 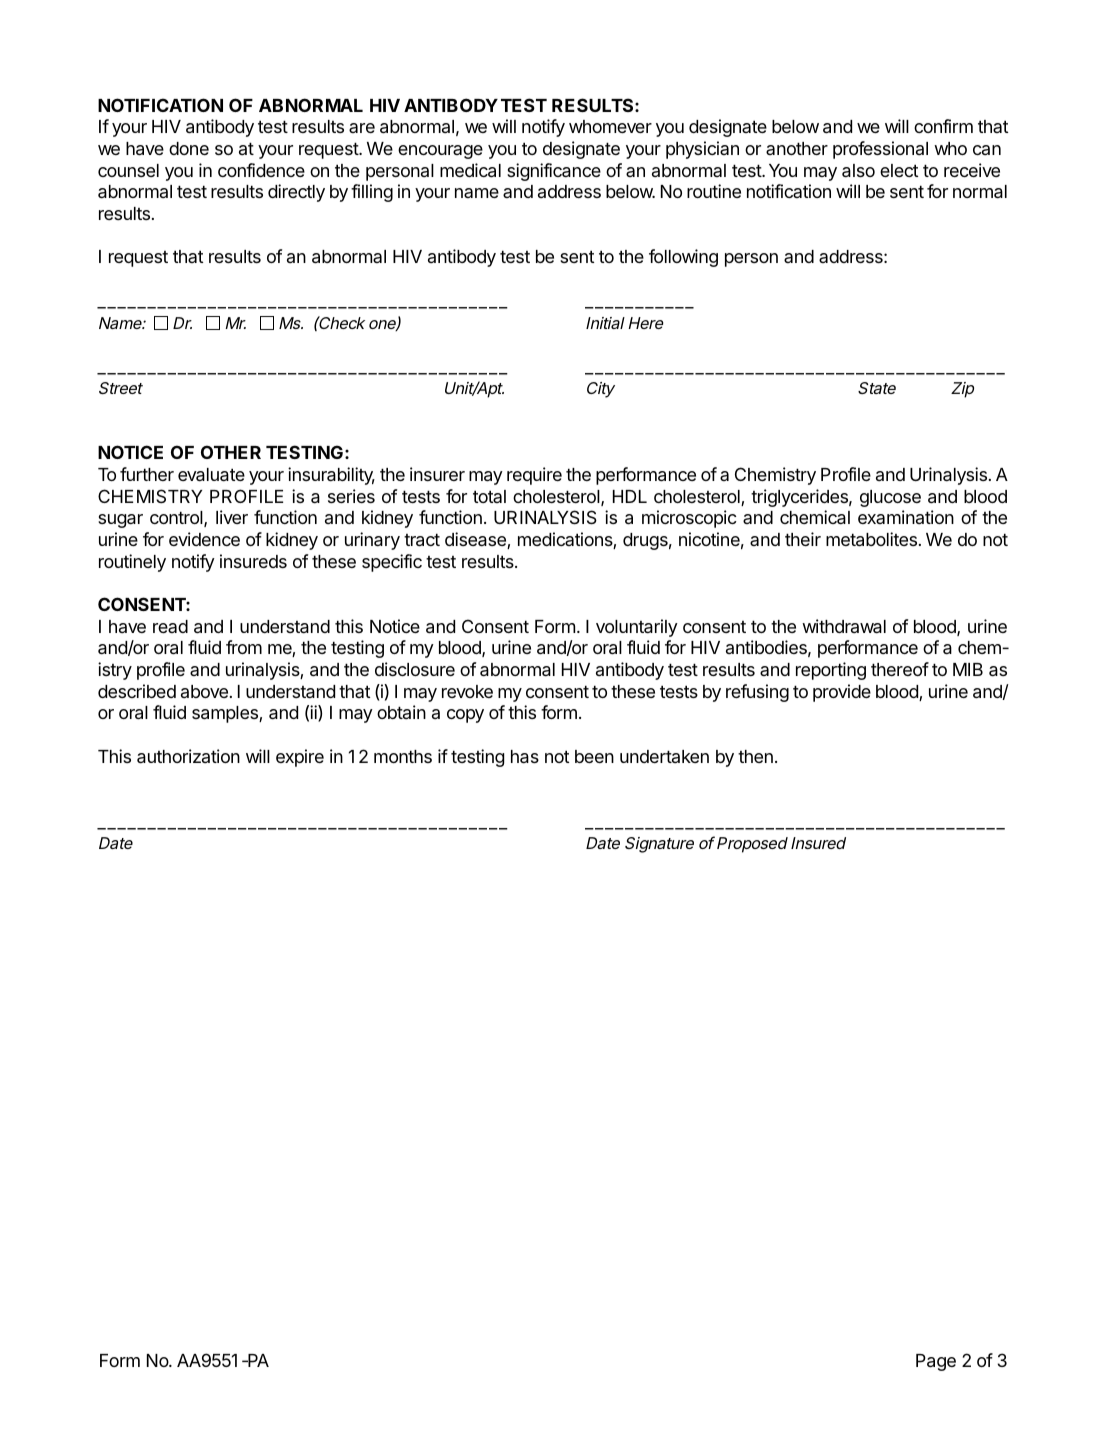 I want to click on authorization, so click(x=188, y=756).
